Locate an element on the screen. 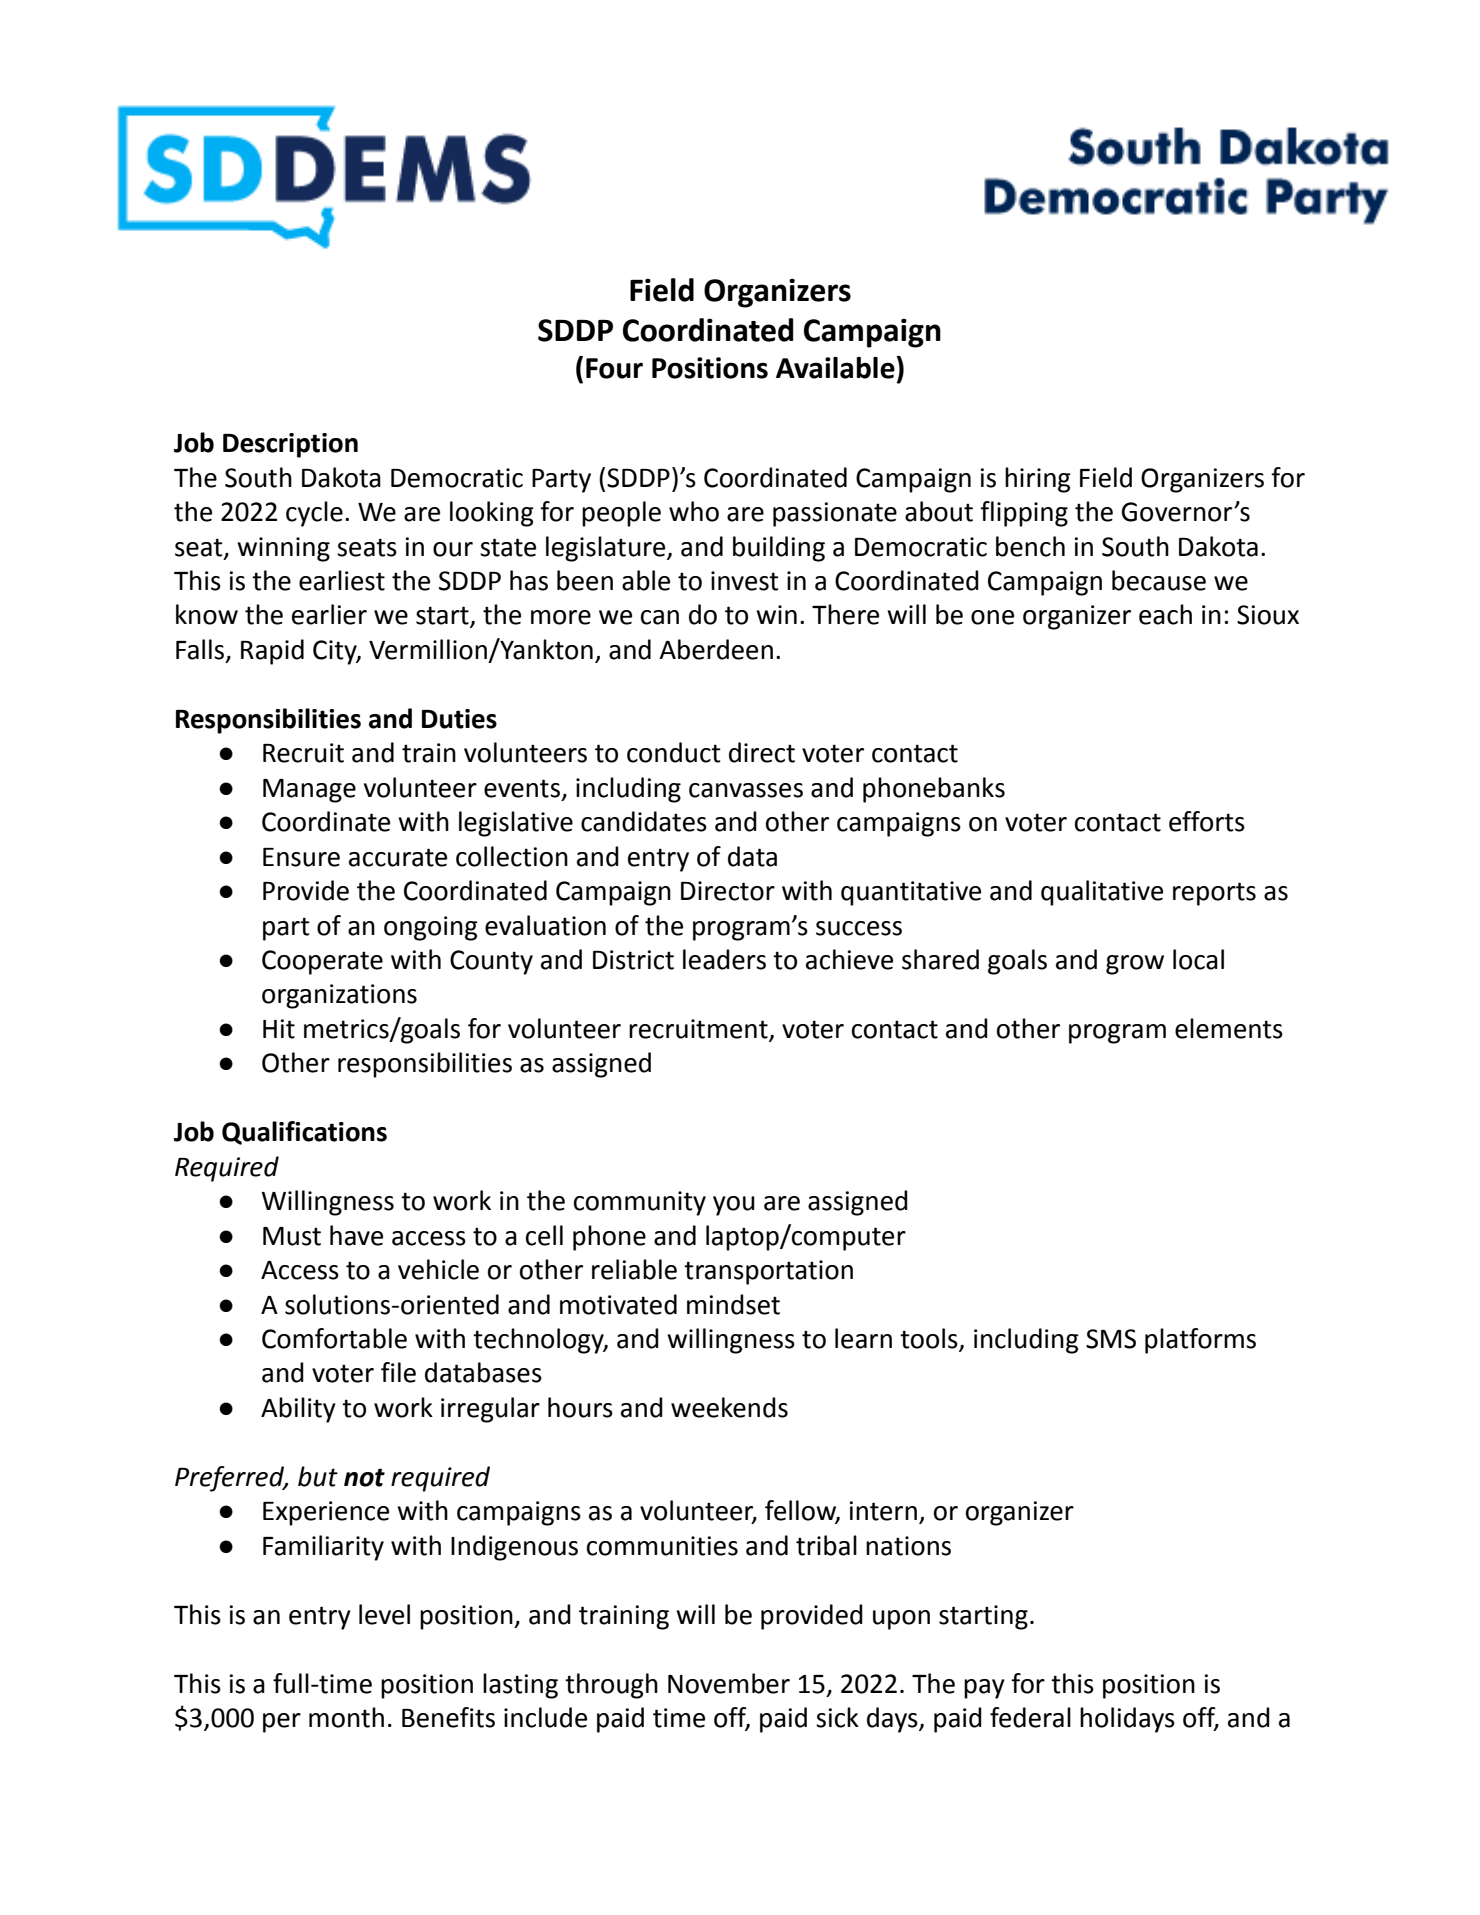  Aberdeen is located at coordinates (716, 649).
